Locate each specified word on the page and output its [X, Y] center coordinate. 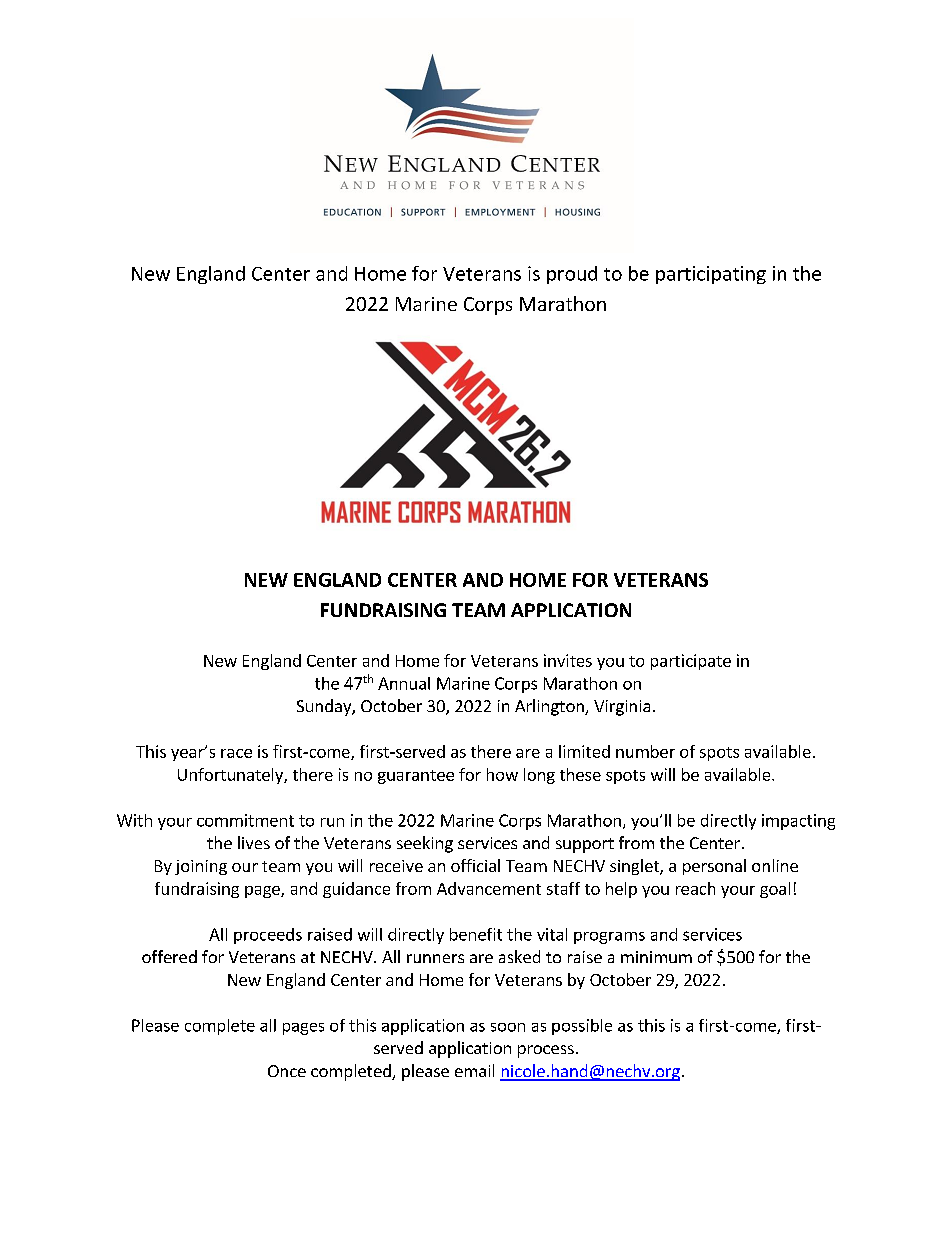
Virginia [622, 708]
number [645, 751]
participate [691, 662]
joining [201, 867]
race [236, 753]
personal [714, 867]
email [474, 1070]
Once [287, 1071]
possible [582, 1027]
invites [568, 660]
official [475, 865]
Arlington [550, 707]
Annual [404, 683]
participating [711, 275]
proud [572, 275]
